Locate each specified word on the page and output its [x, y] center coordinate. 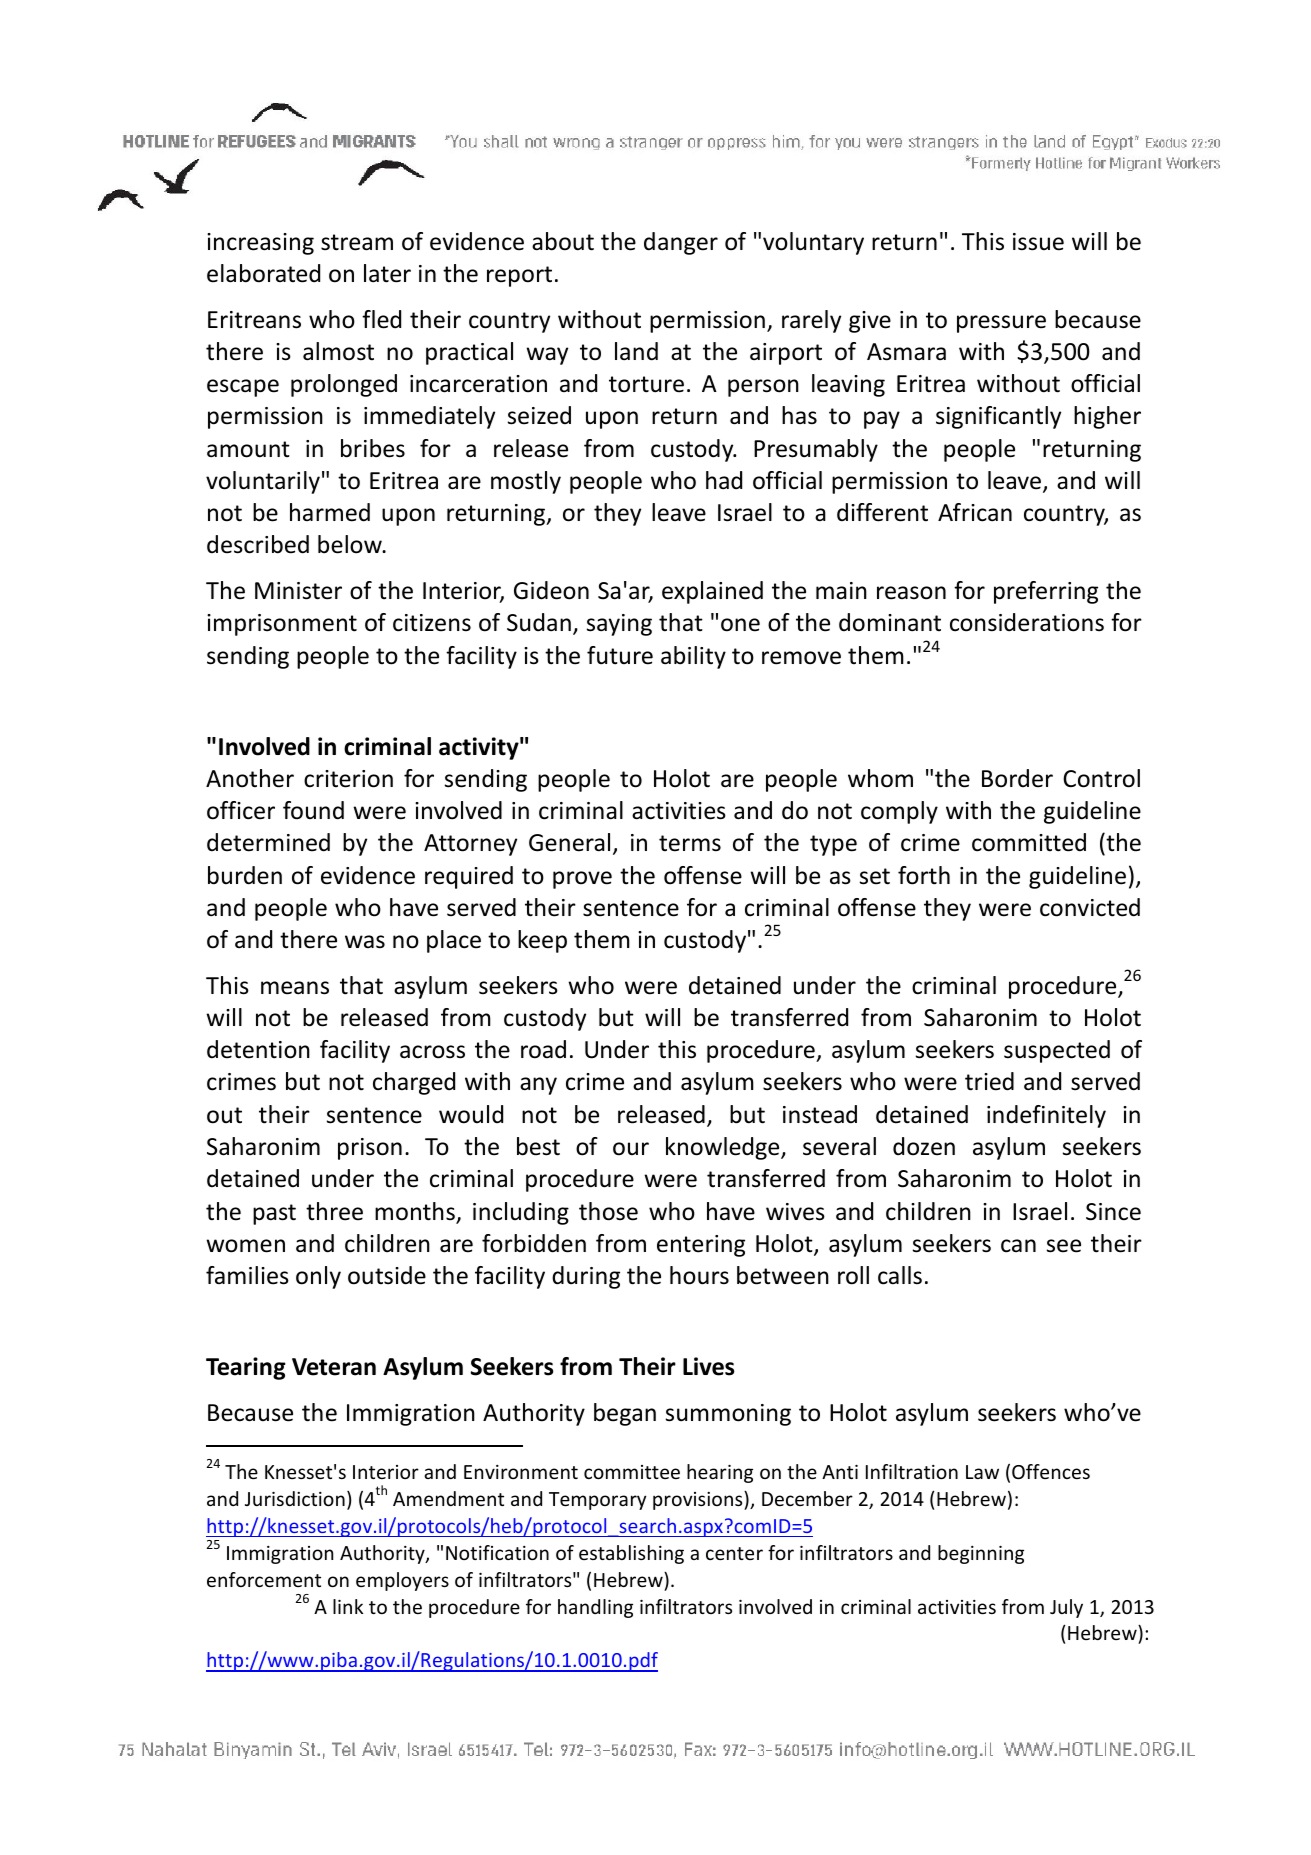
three [334, 1211]
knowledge [724, 1148]
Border [1017, 778]
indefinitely [1046, 1116]
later [387, 273]
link [348, 1606]
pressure [1001, 324]
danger [681, 243]
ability [693, 657]
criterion [348, 779]
